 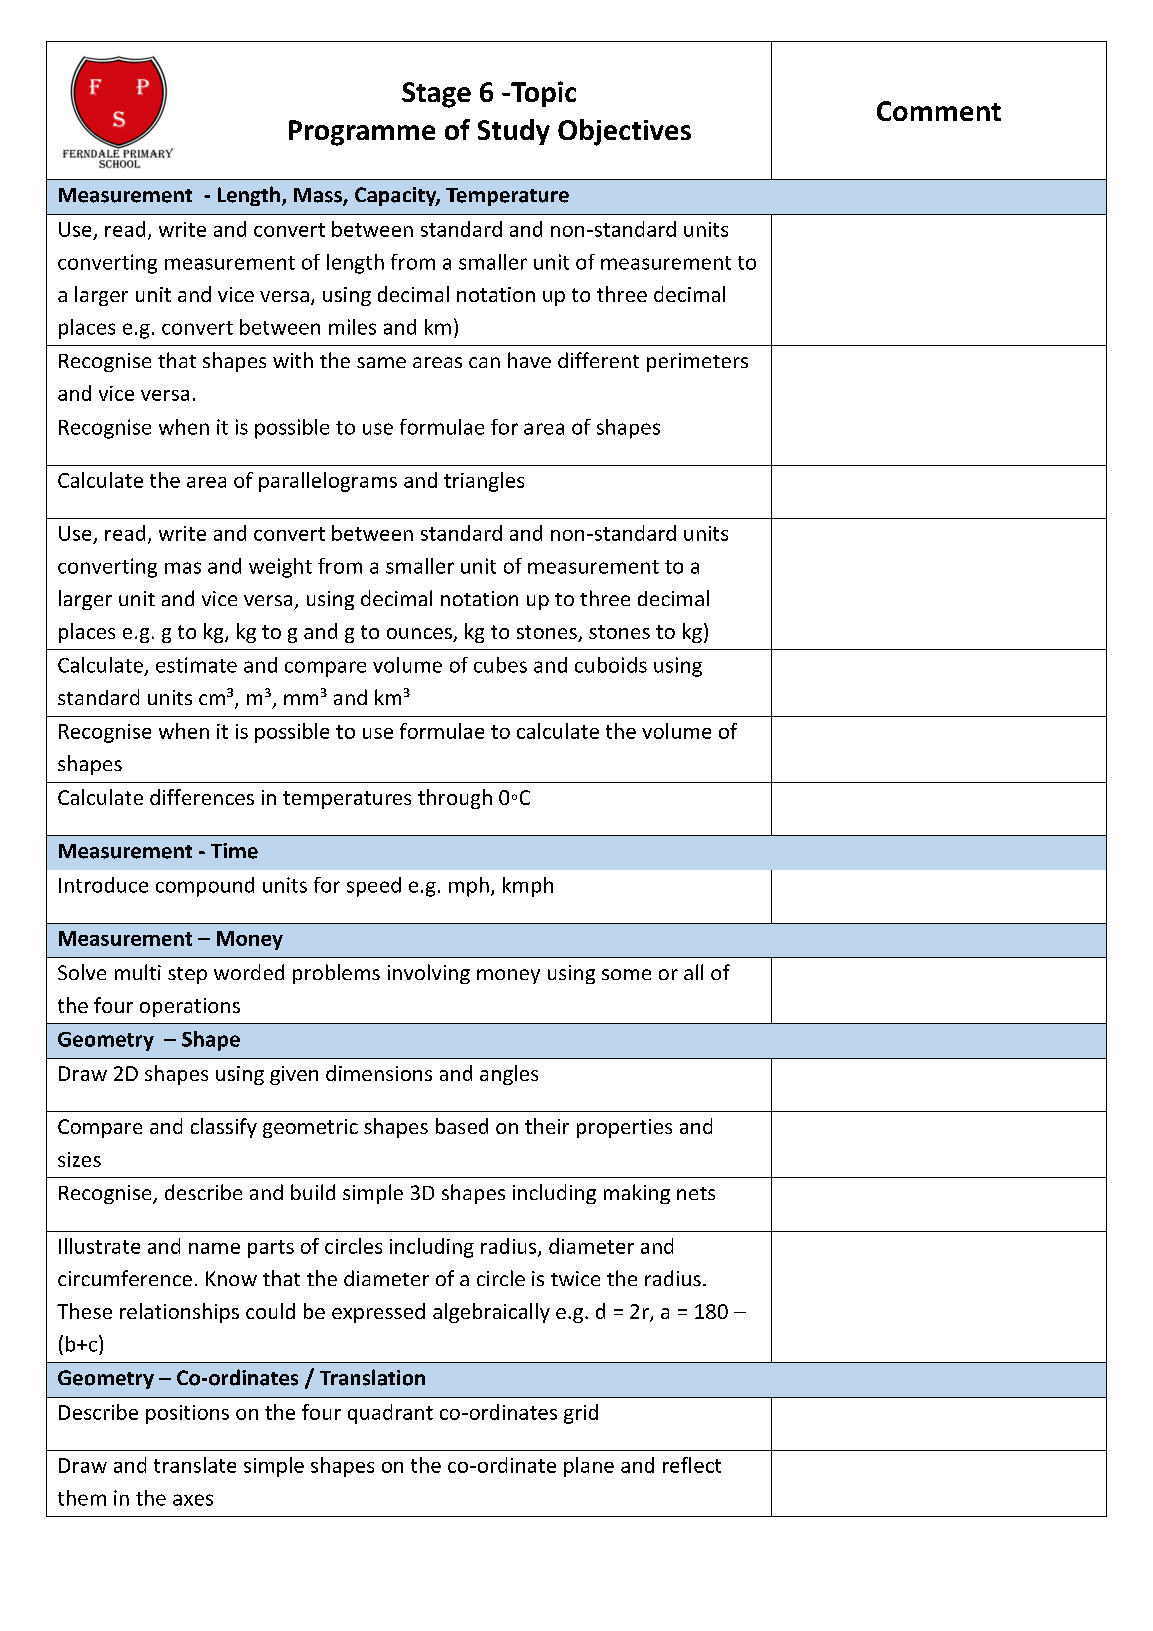 I want to click on translate, so click(x=195, y=1465).
